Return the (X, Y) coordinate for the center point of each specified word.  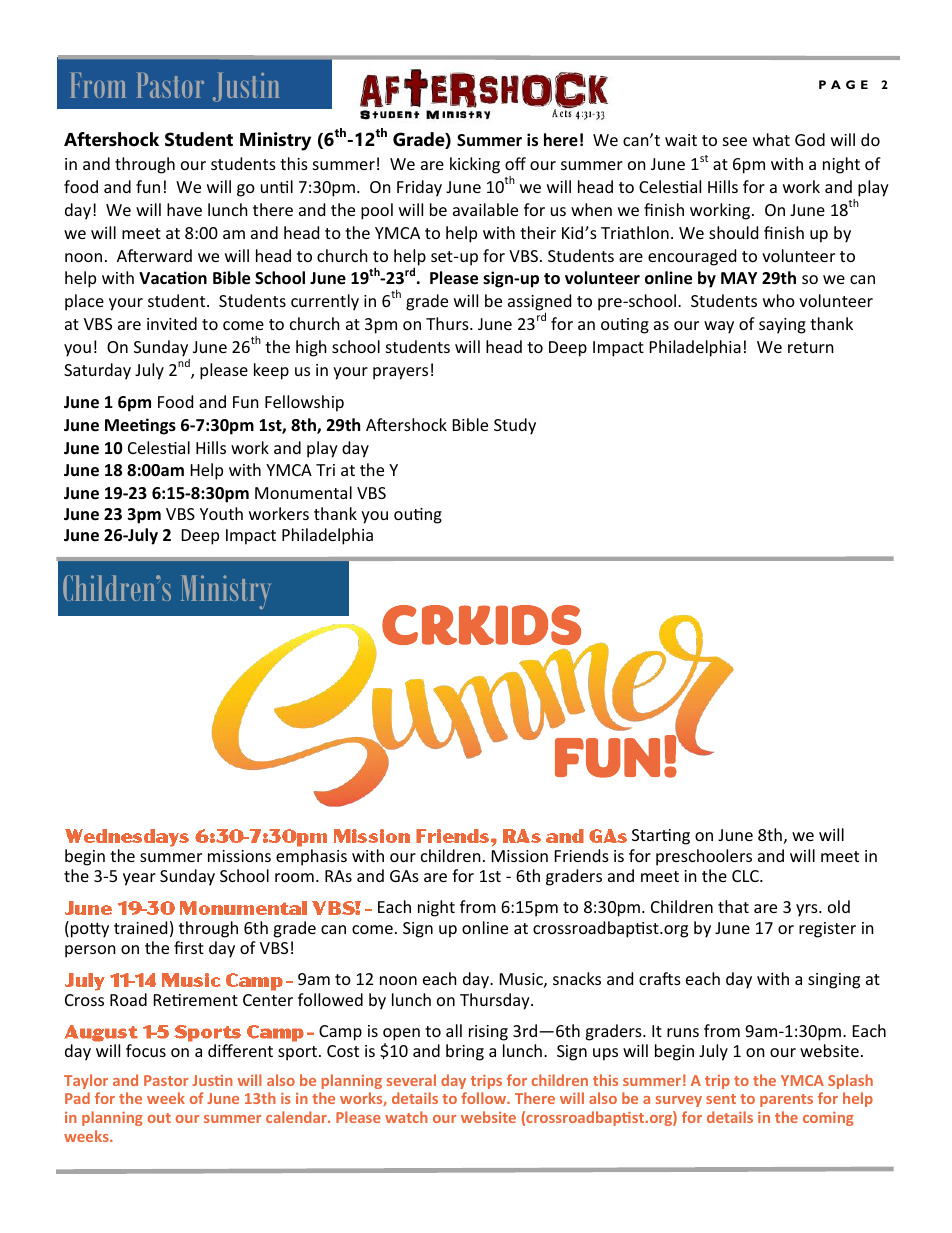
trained (140, 927)
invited (172, 323)
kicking (475, 165)
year (139, 879)
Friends (582, 855)
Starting (661, 837)
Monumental (303, 492)
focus (146, 1050)
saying (782, 326)
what (771, 139)
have (184, 209)
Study (515, 426)
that (733, 906)
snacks (577, 978)
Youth (221, 513)
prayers (400, 373)
